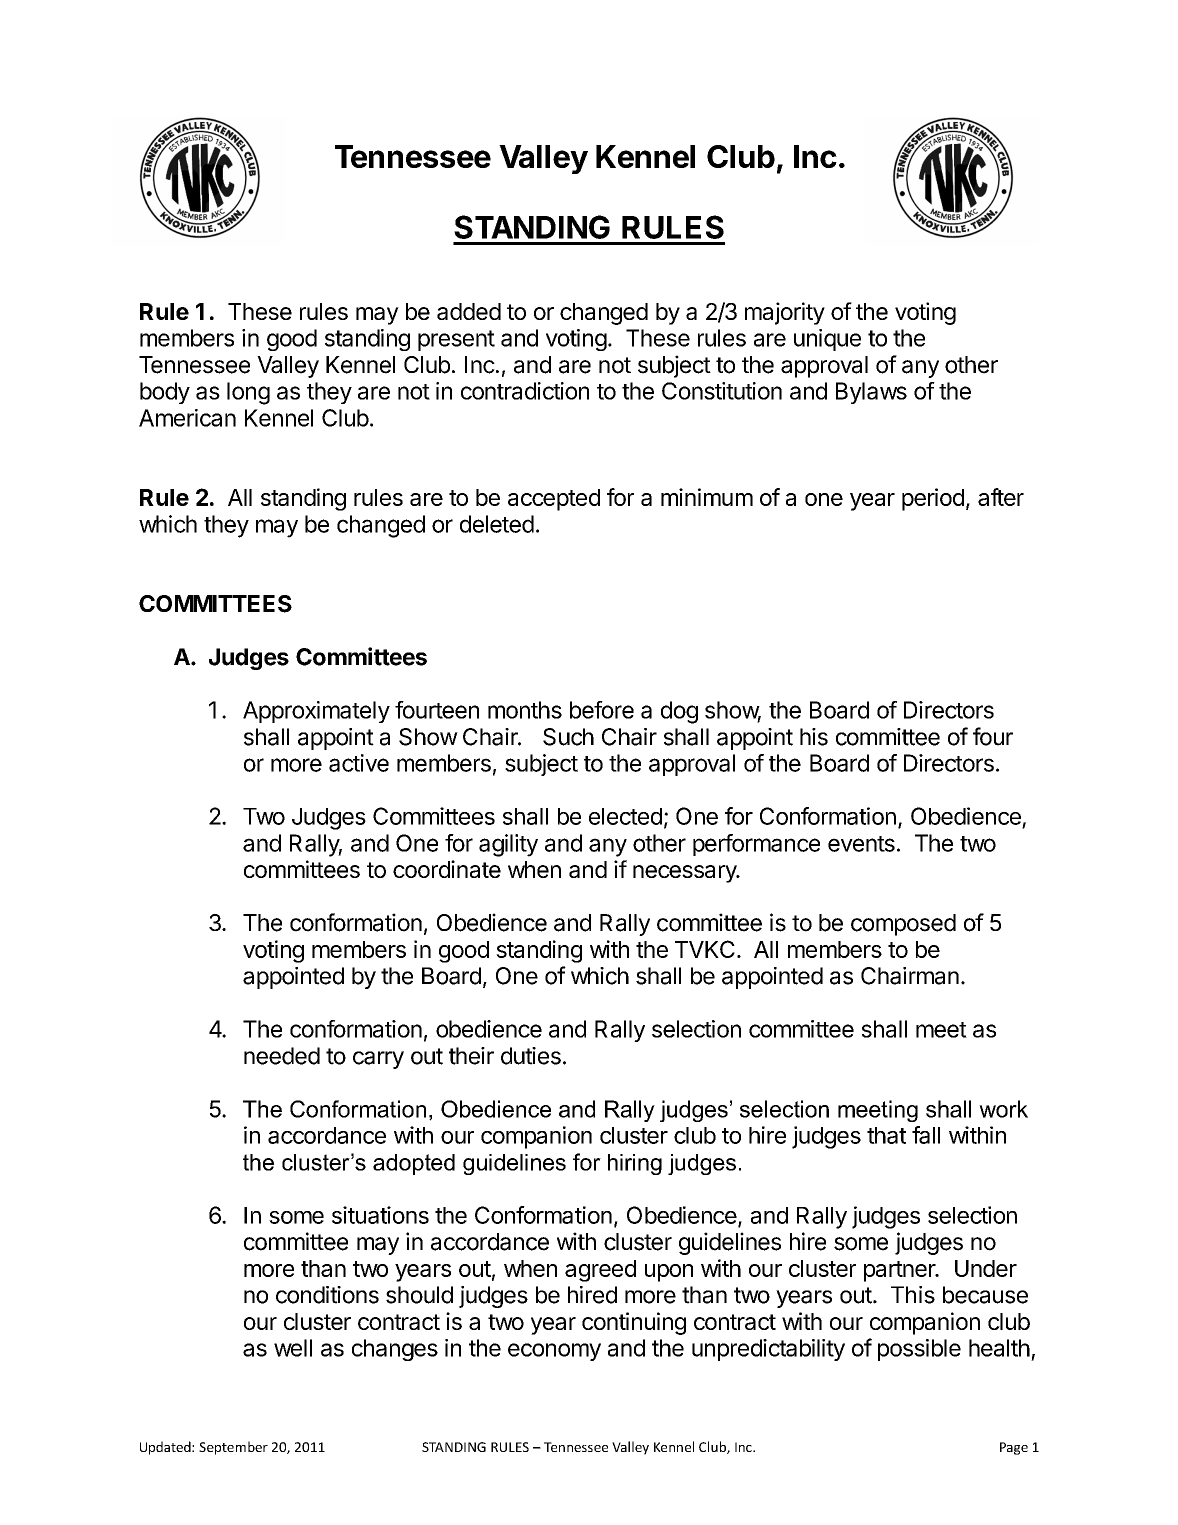 The width and height of the page is (1178, 1525). Describe the element at coordinates (602, 710) in the page. I see `before` at that location.
